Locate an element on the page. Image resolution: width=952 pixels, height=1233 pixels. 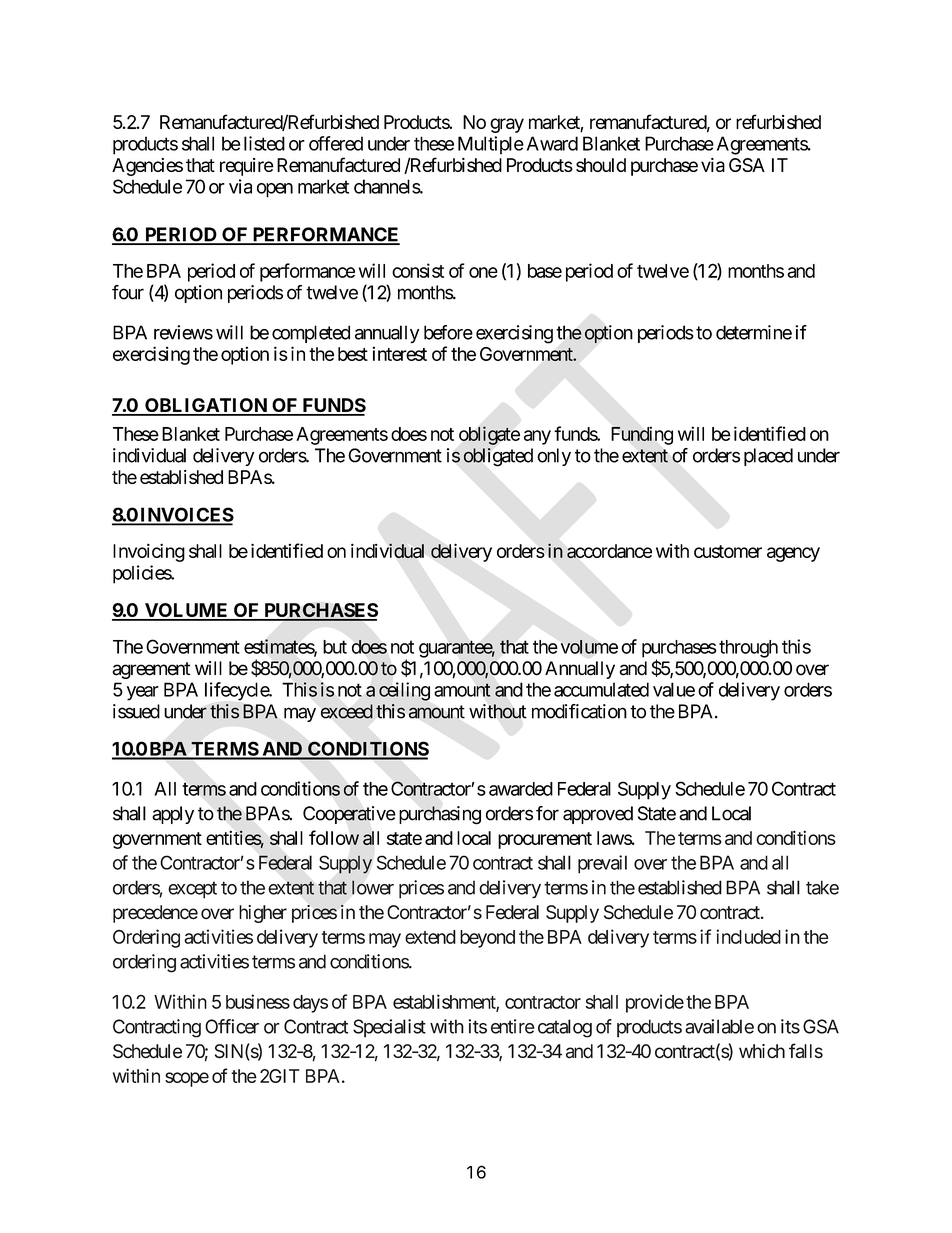
customer is located at coordinates (728, 551).
